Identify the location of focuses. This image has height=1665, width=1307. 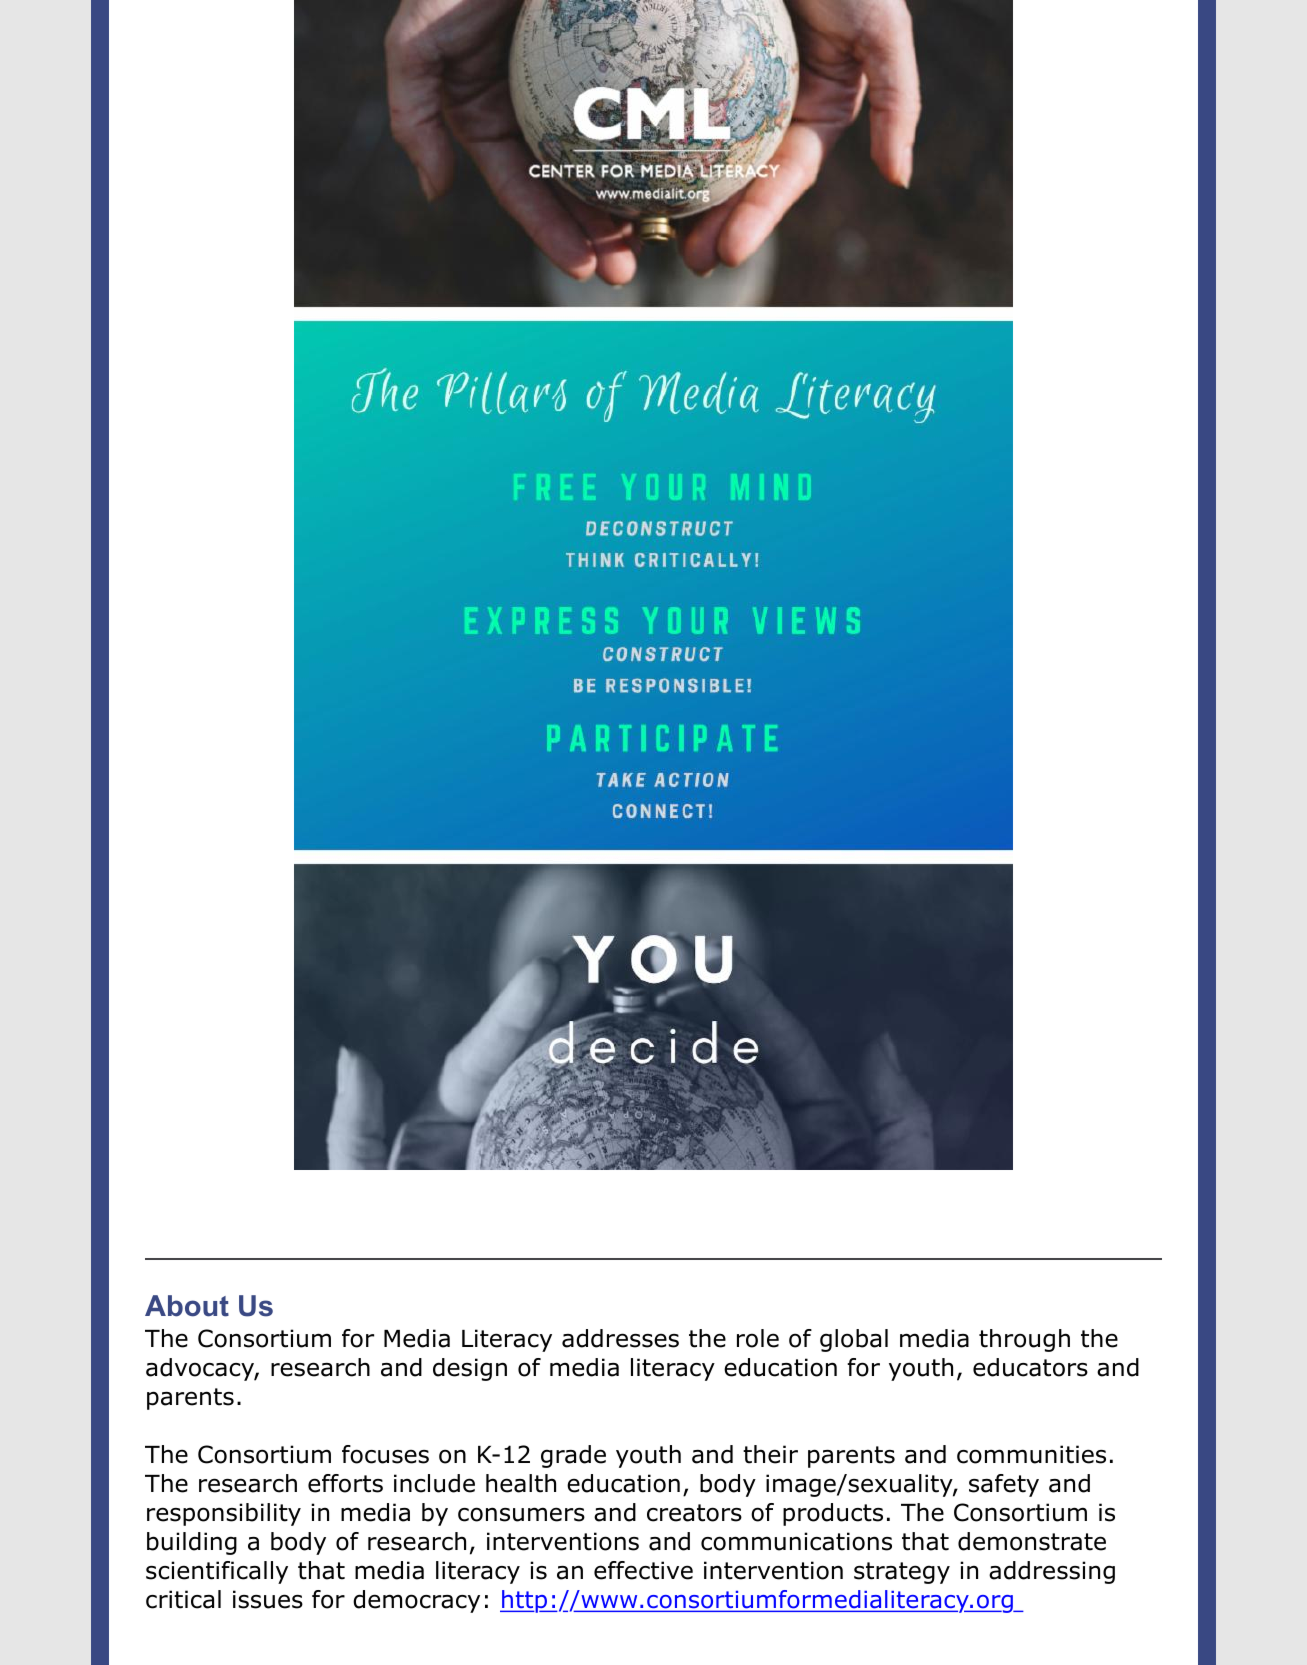
(385, 1454).
